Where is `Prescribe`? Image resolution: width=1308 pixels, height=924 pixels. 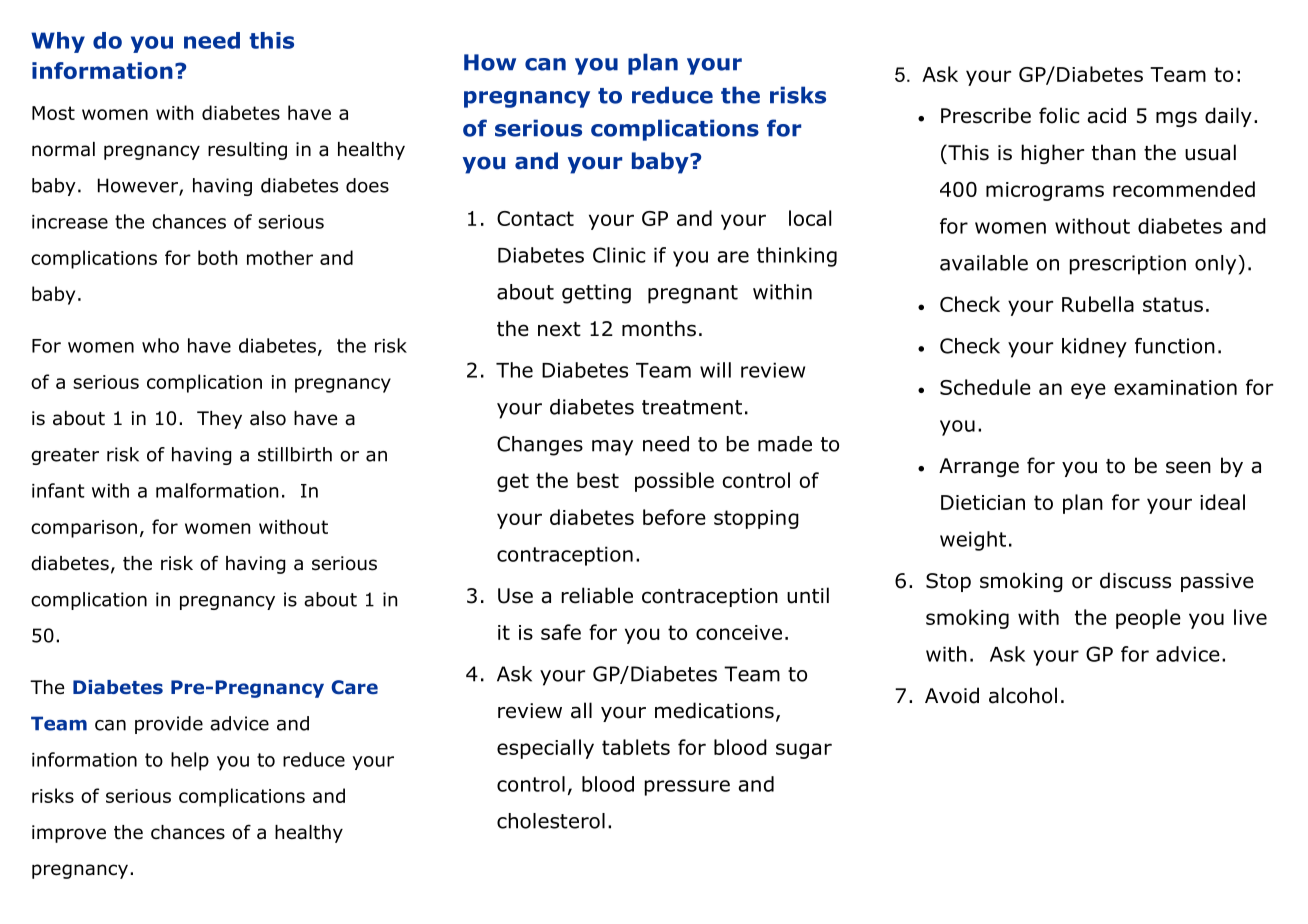
Prescribe is located at coordinates (986, 115).
